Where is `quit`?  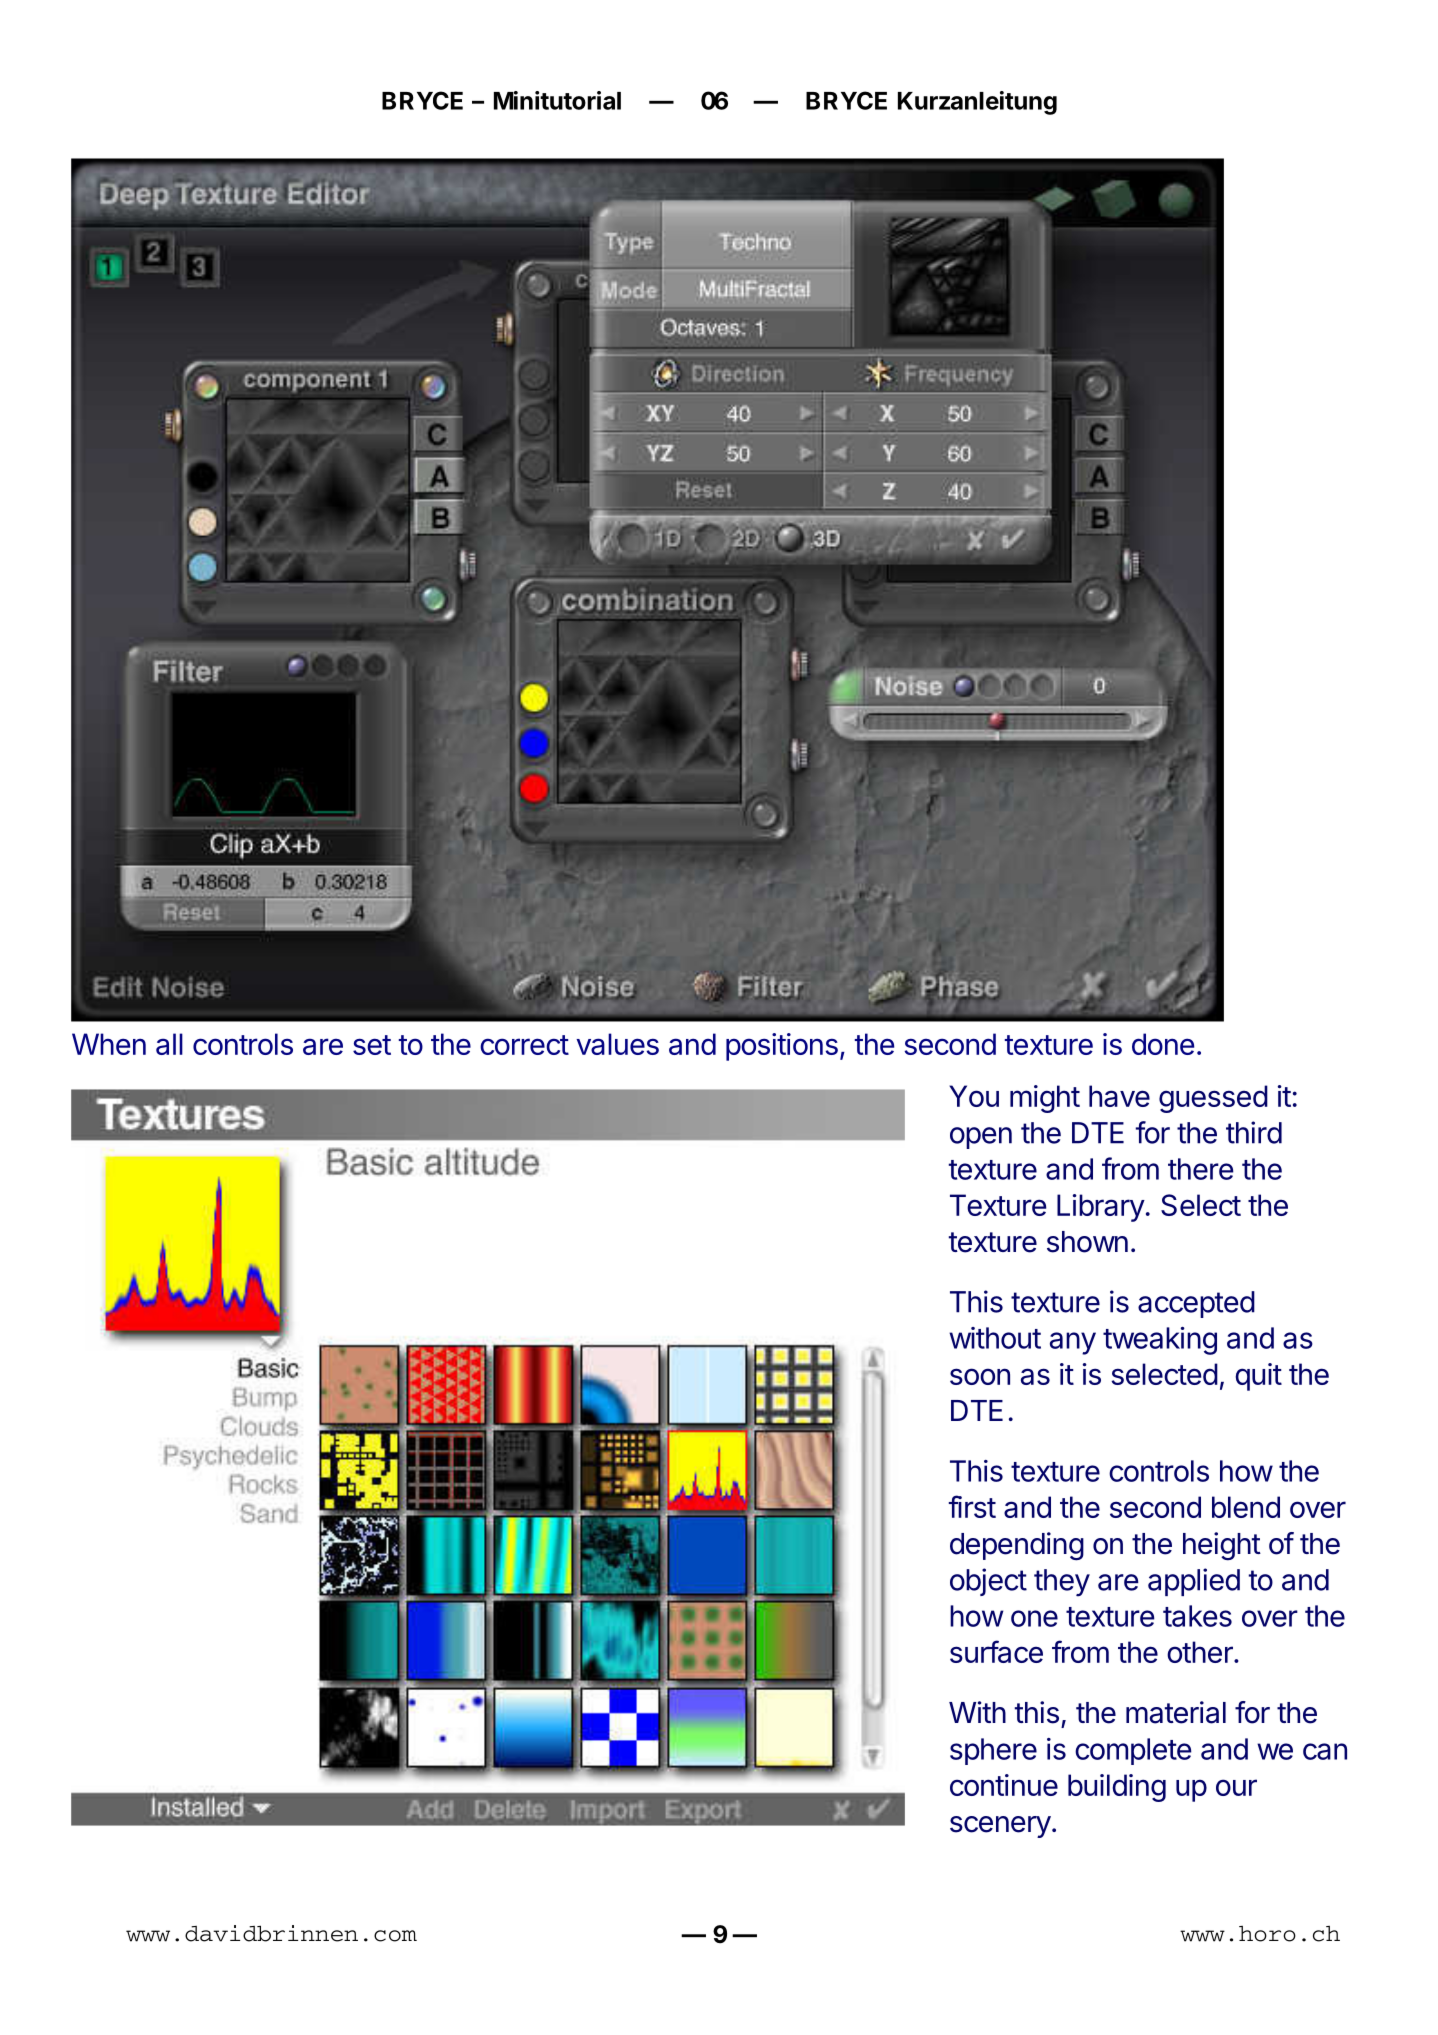 quit is located at coordinates (1258, 1377).
